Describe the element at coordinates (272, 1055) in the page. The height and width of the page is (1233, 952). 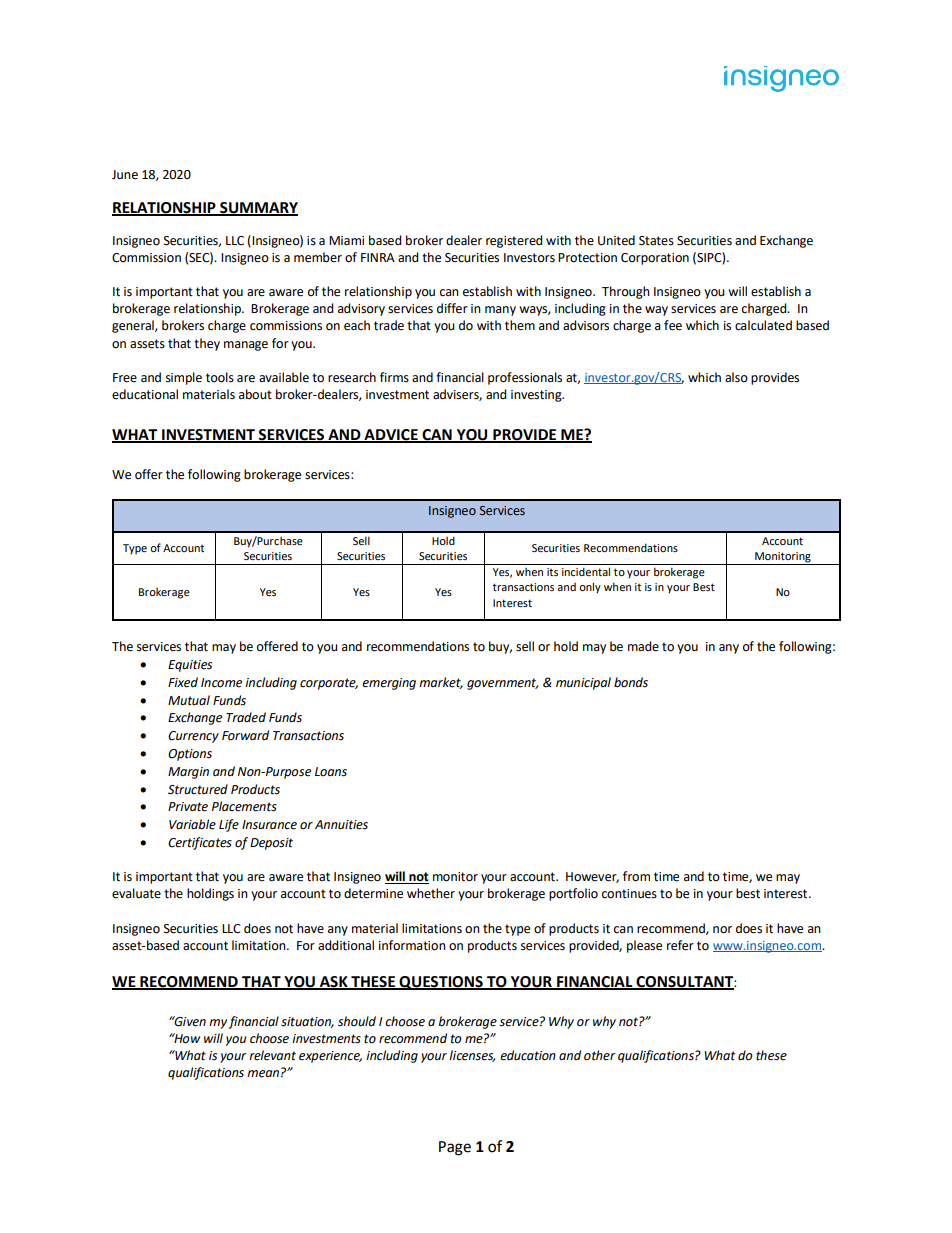
I see `relevant` at that location.
